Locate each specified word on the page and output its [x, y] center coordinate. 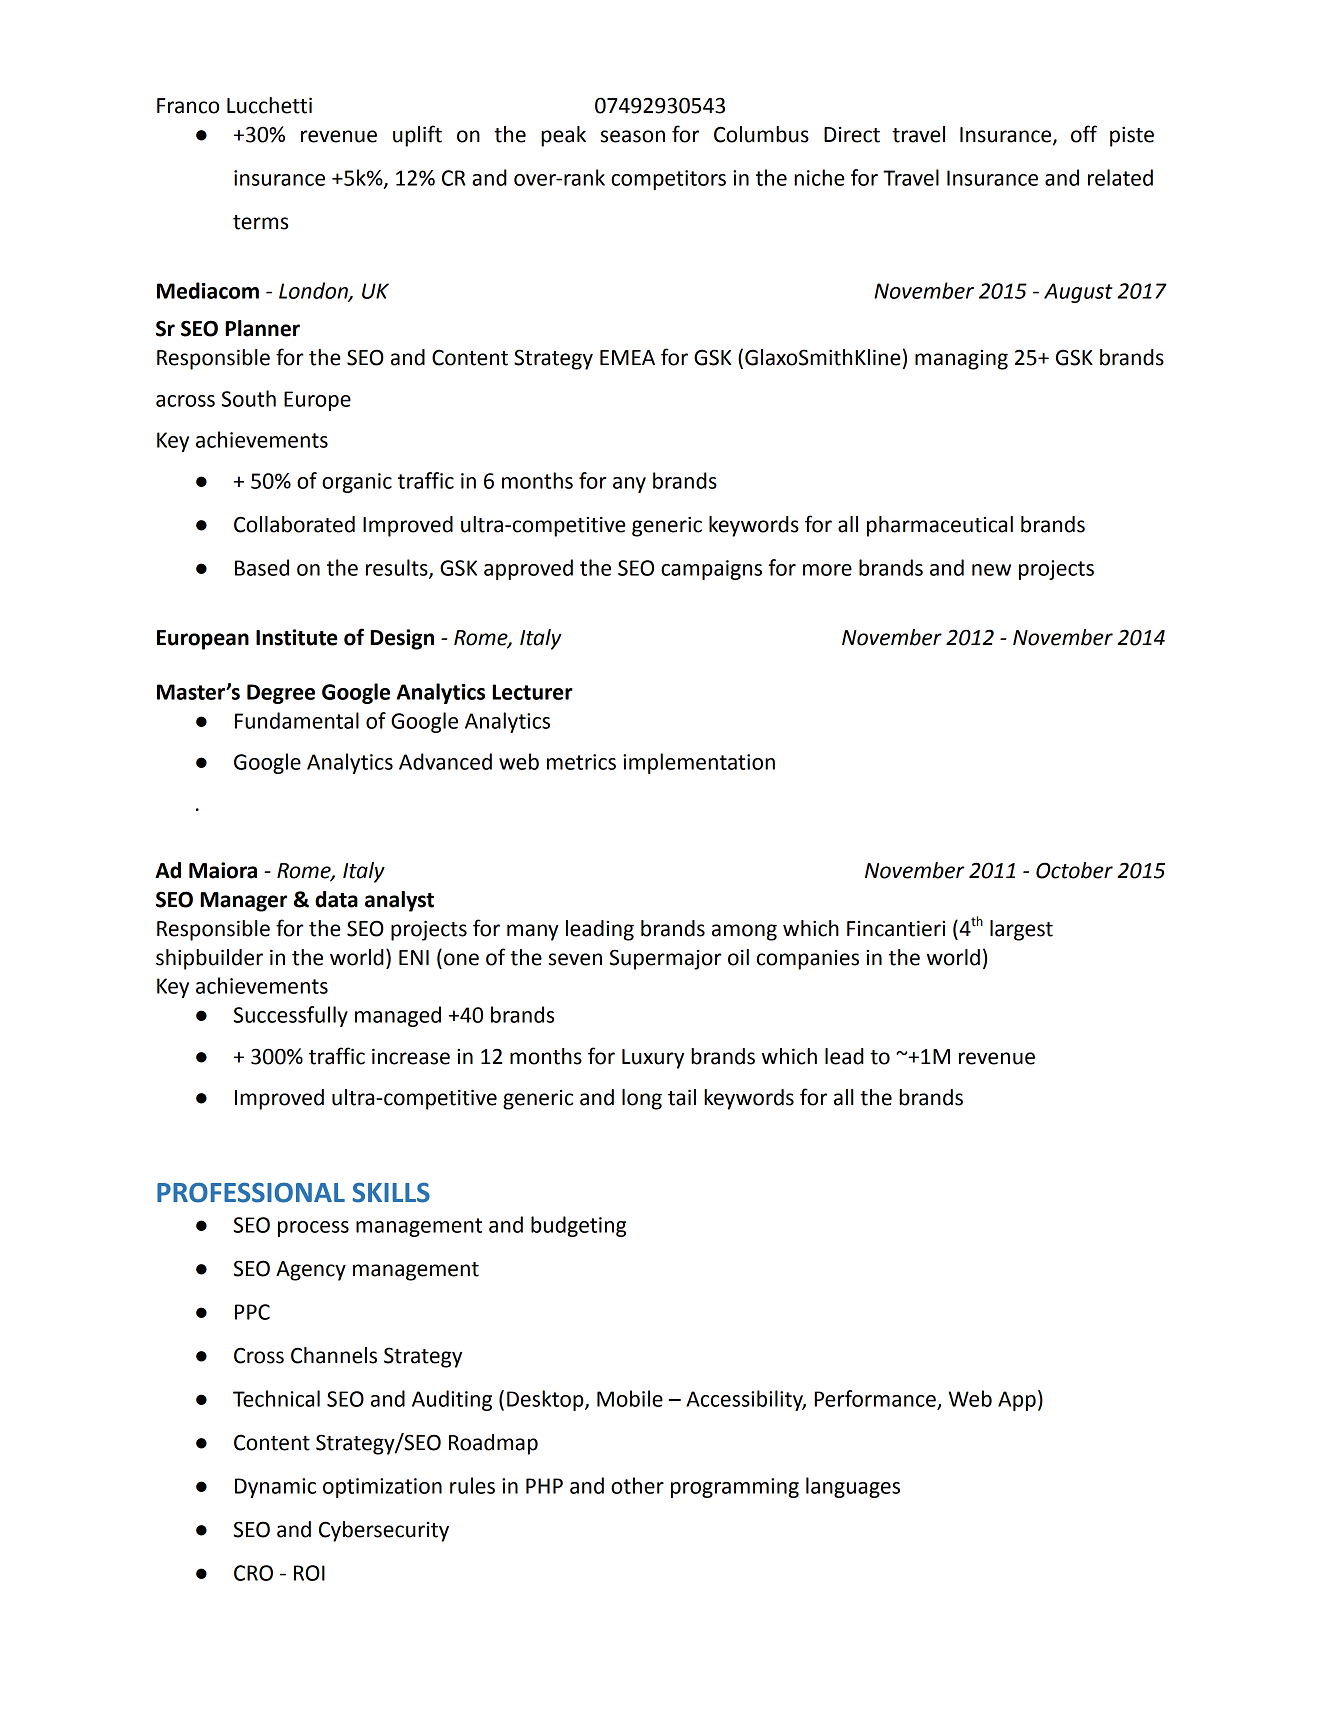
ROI [309, 1573]
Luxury [653, 1059]
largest [1021, 930]
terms [260, 222]
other [637, 1485]
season [632, 136]
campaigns [711, 570]
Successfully [291, 1016]
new [991, 570]
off [1084, 134]
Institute [297, 637]
